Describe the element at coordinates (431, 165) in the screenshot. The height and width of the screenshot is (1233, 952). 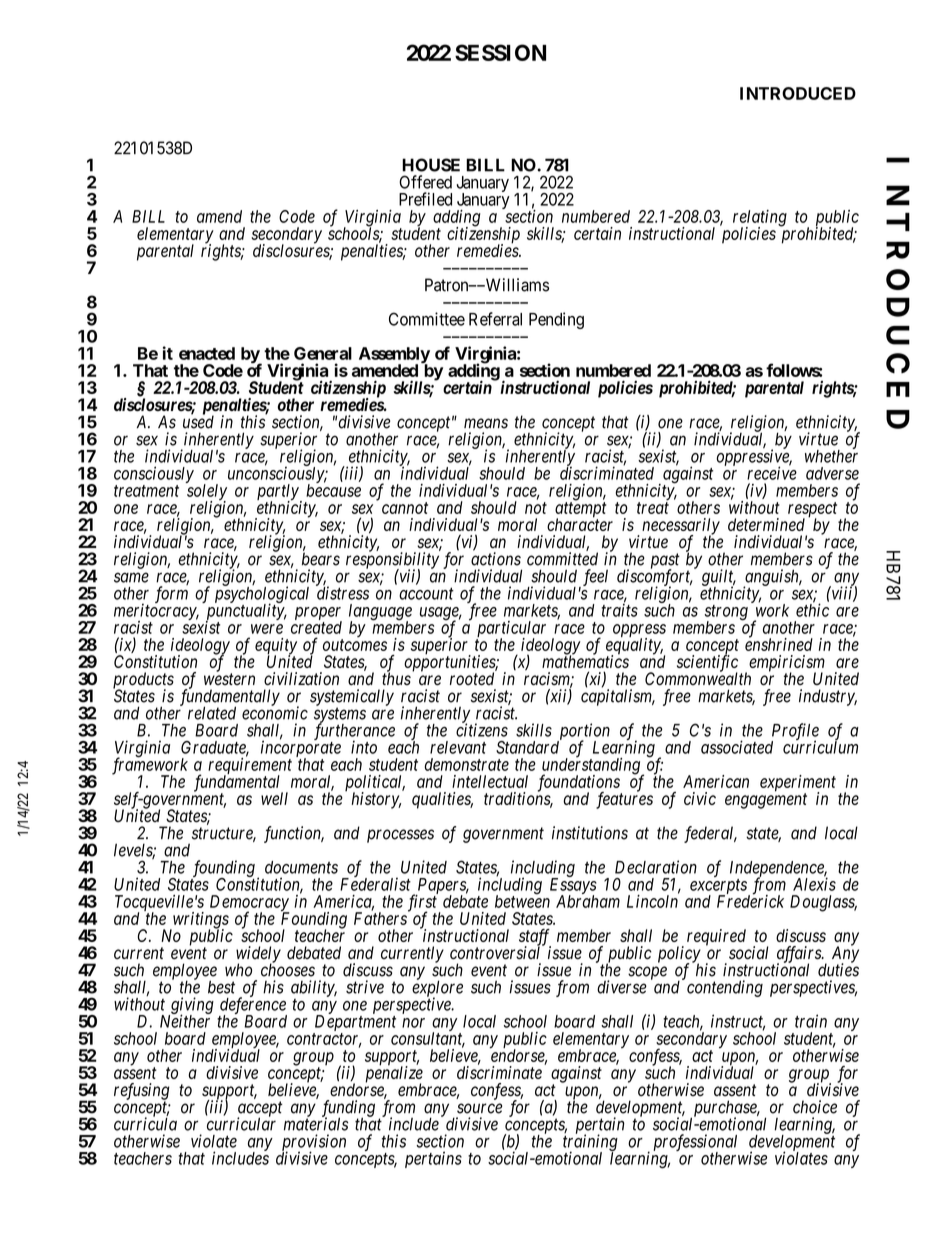
I see `HOUSE` at that location.
